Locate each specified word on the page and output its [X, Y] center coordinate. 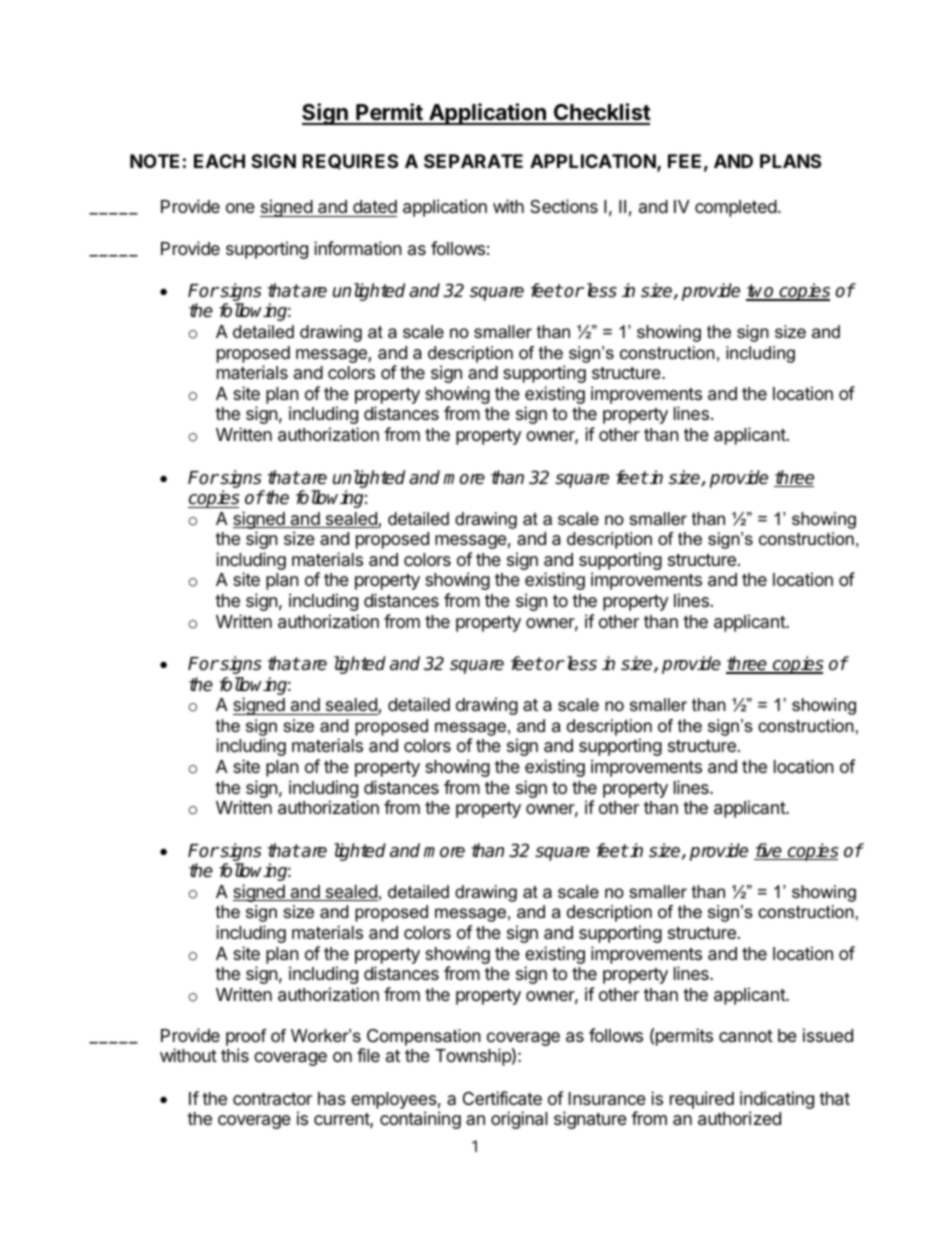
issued [828, 1035]
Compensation [424, 1037]
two [761, 292]
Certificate [502, 1098]
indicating [777, 1101]
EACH [219, 161]
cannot [746, 1036]
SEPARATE [473, 161]
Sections [564, 206]
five [769, 851]
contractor [272, 1099]
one [240, 208]
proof [246, 1039]
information [358, 248]
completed [736, 208]
